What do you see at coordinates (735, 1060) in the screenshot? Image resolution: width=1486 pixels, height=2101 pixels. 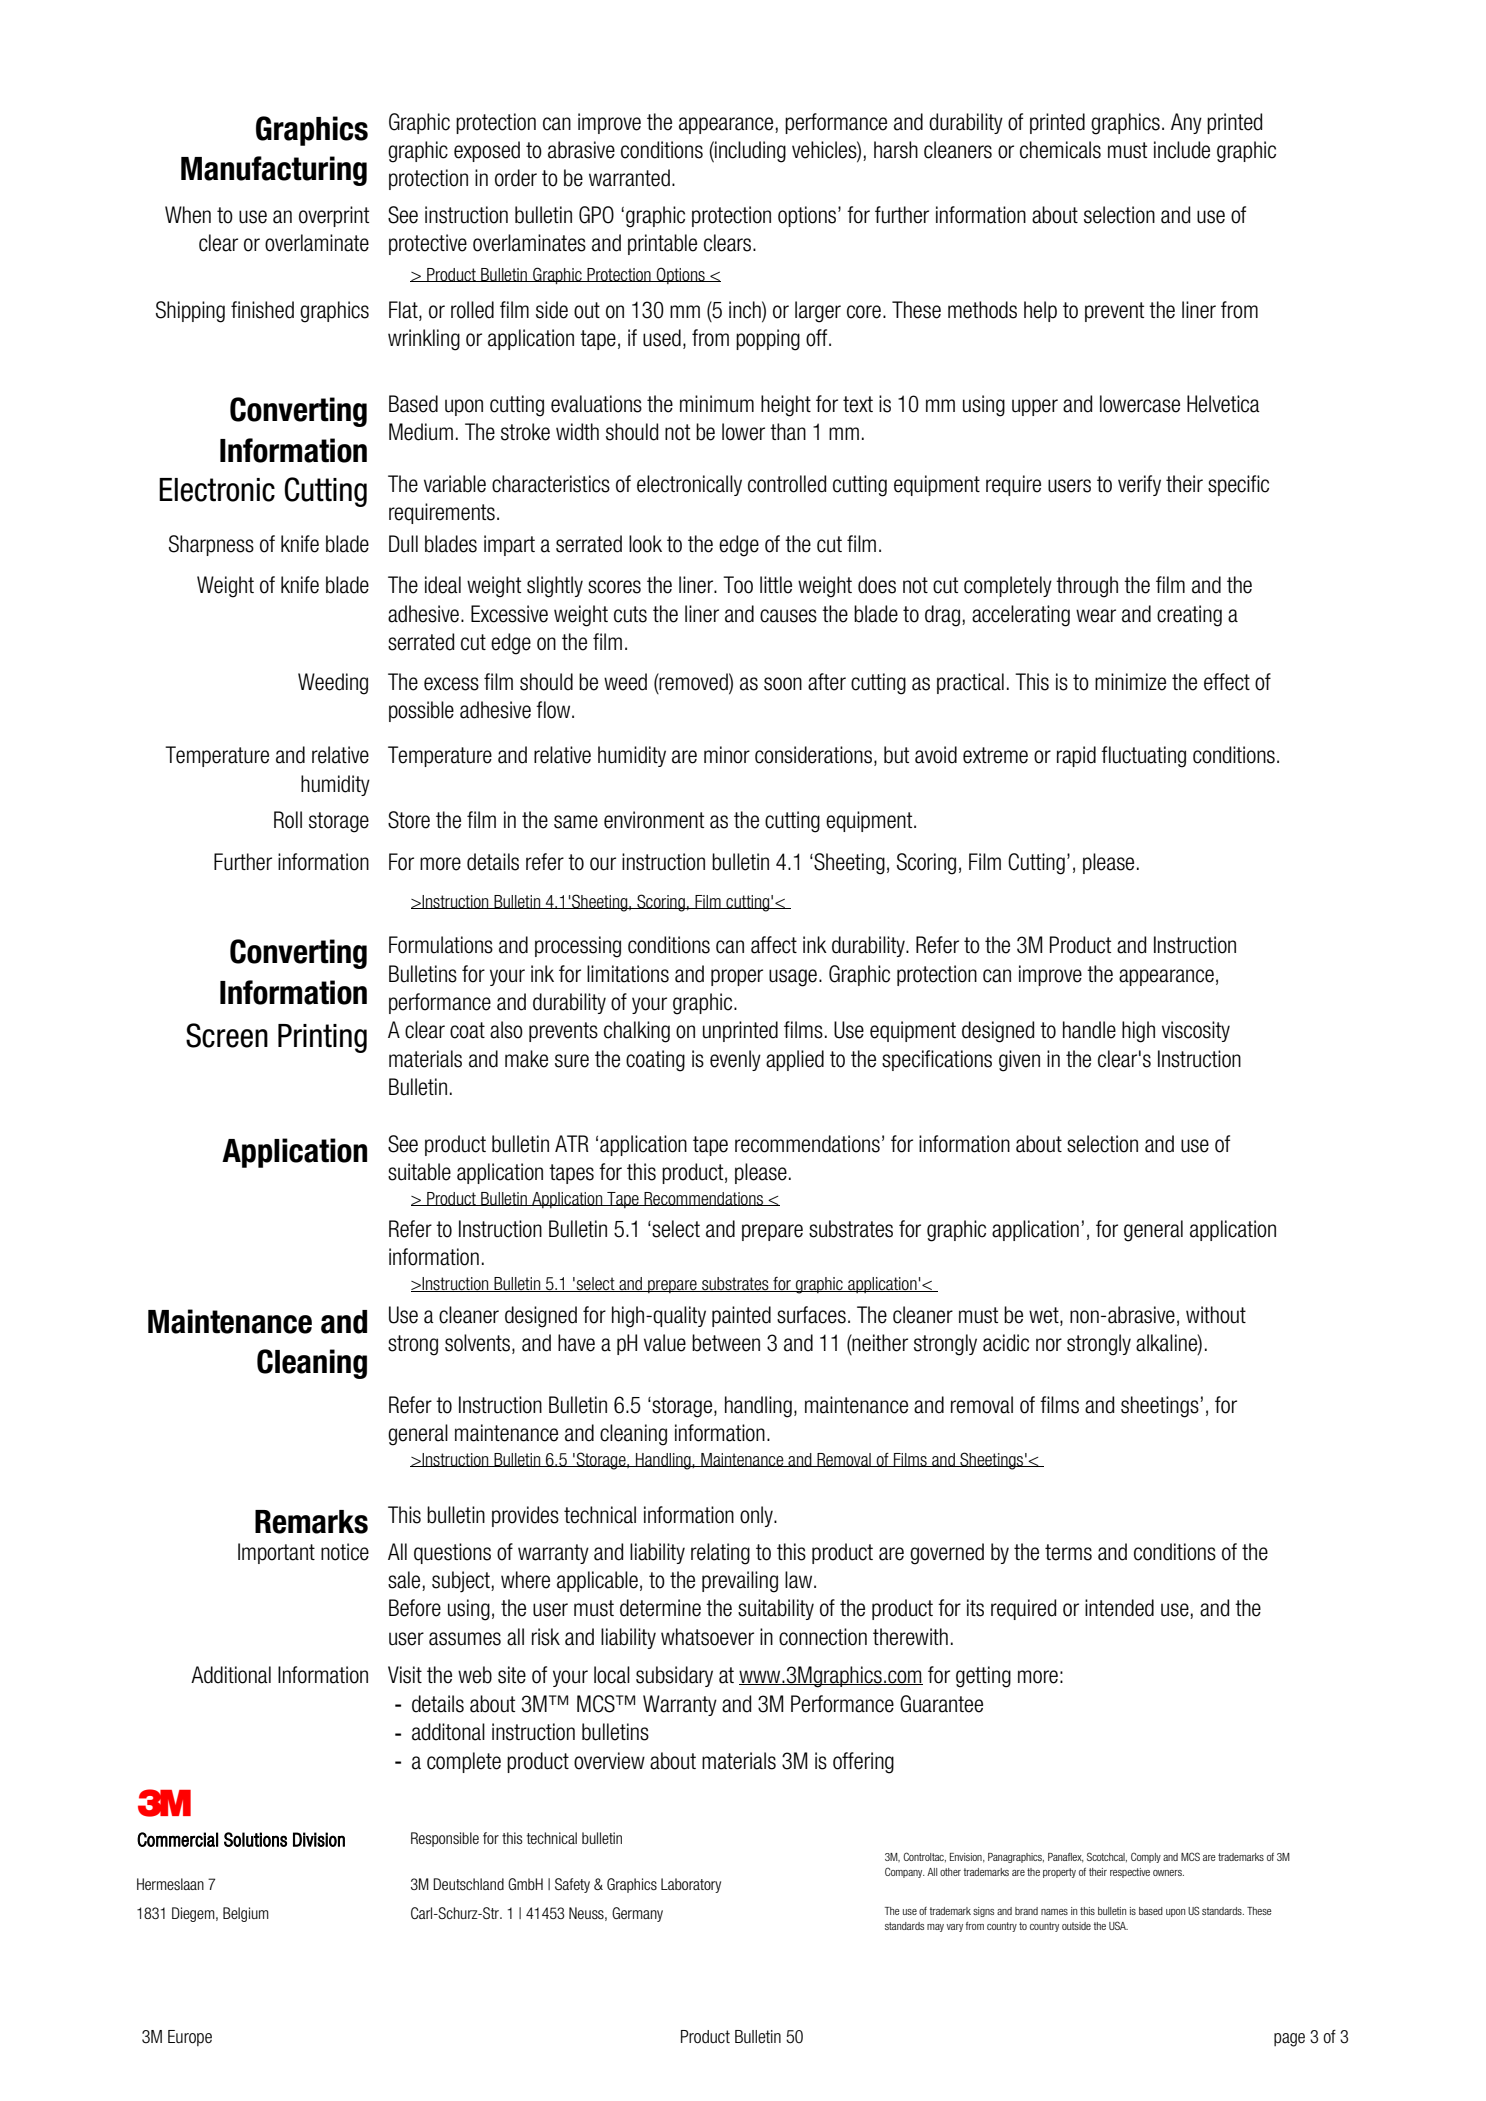 I see `evenly` at bounding box center [735, 1060].
